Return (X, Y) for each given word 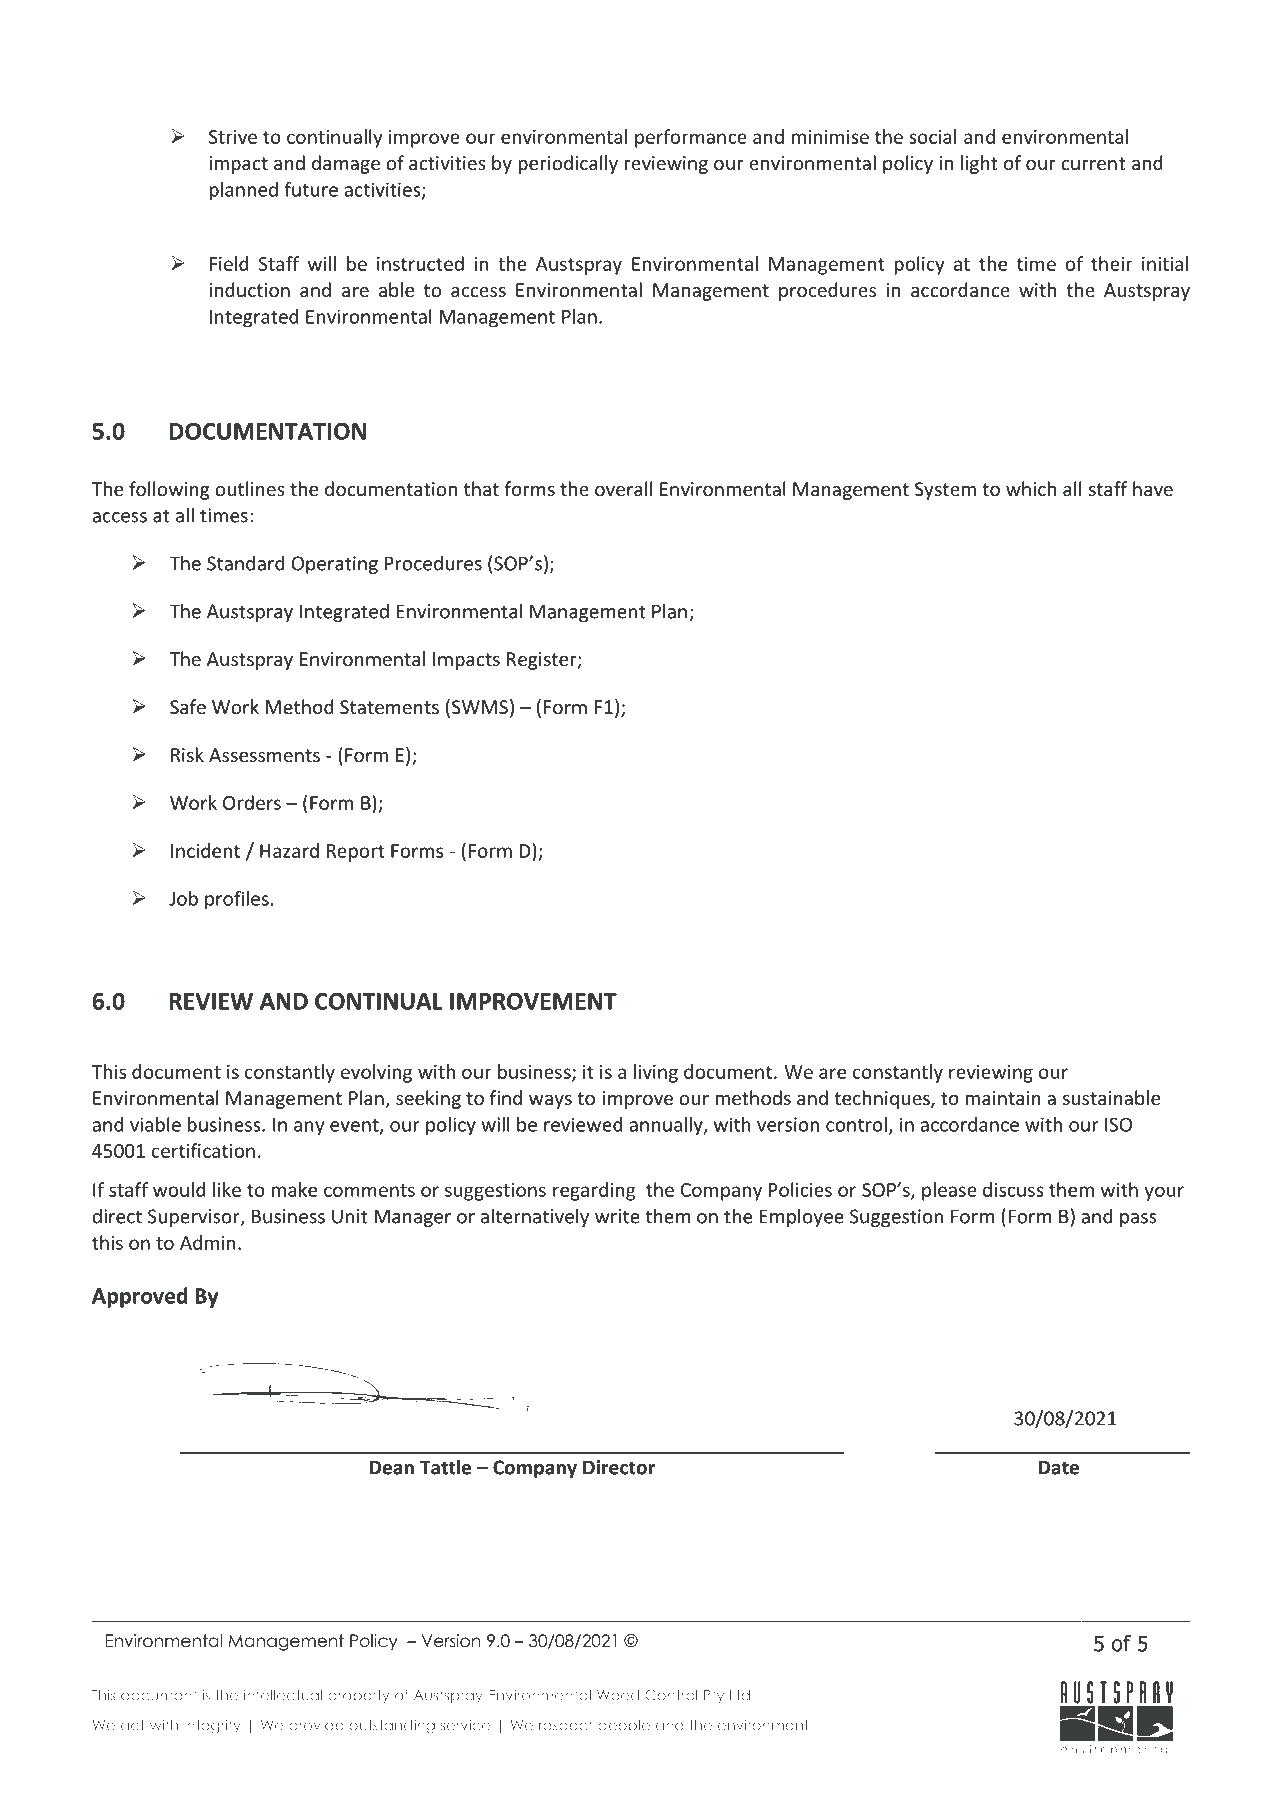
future (311, 189)
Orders (252, 802)
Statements (389, 707)
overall (623, 488)
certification (203, 1150)
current (1093, 163)
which (1031, 488)
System (945, 491)
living (656, 1073)
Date (1059, 1467)
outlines (250, 488)
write (617, 1216)
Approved (140, 1297)
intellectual (283, 1695)
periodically (568, 164)
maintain (1003, 1098)
